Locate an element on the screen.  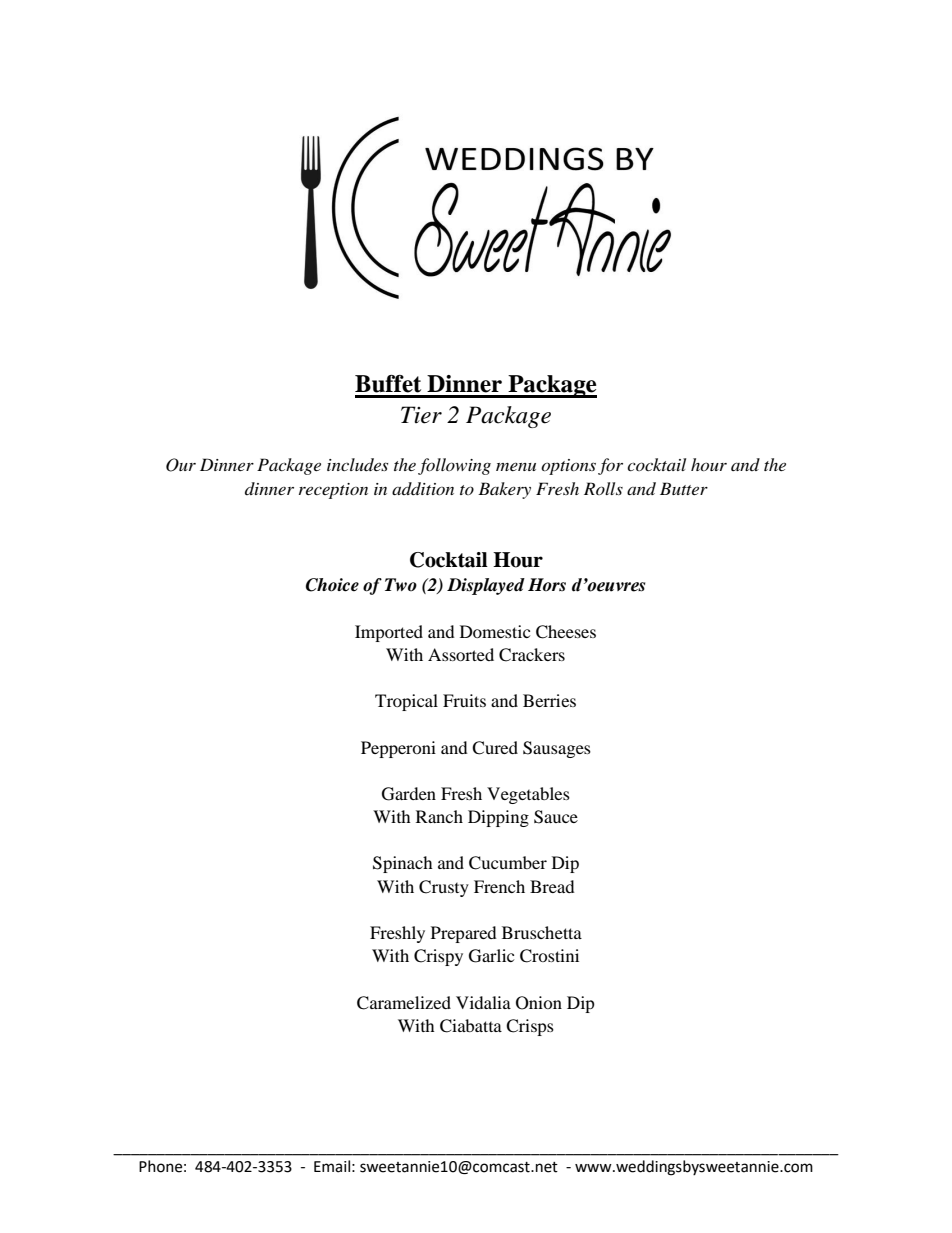
Berries is located at coordinates (549, 700).
